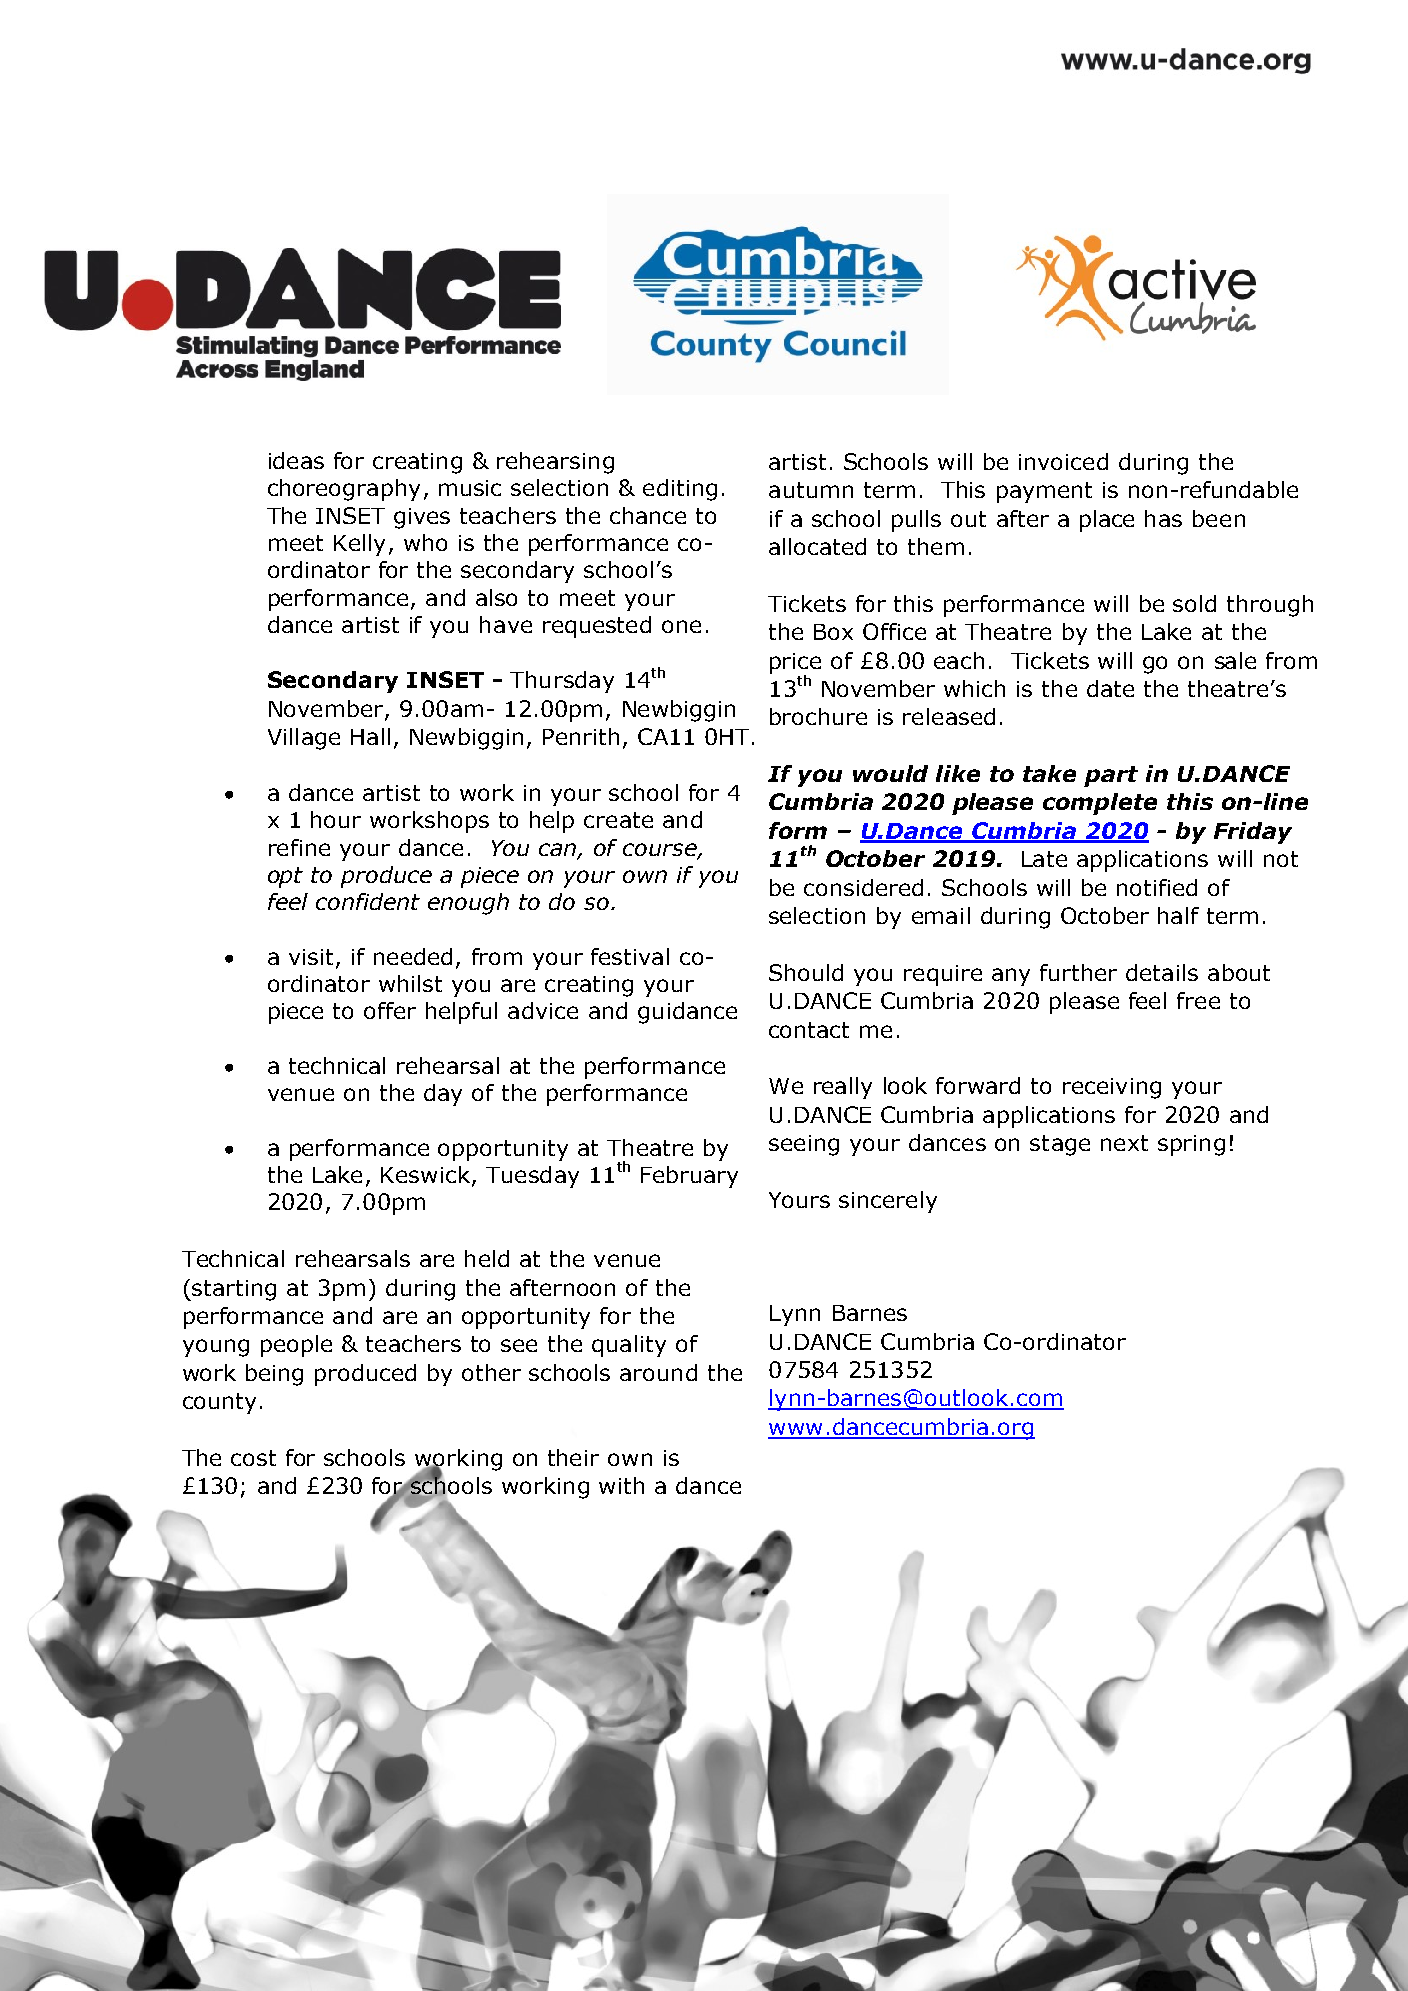 The width and height of the screenshot is (1408, 1991). Describe the element at coordinates (621, 1485) in the screenshot. I see `with` at that location.
